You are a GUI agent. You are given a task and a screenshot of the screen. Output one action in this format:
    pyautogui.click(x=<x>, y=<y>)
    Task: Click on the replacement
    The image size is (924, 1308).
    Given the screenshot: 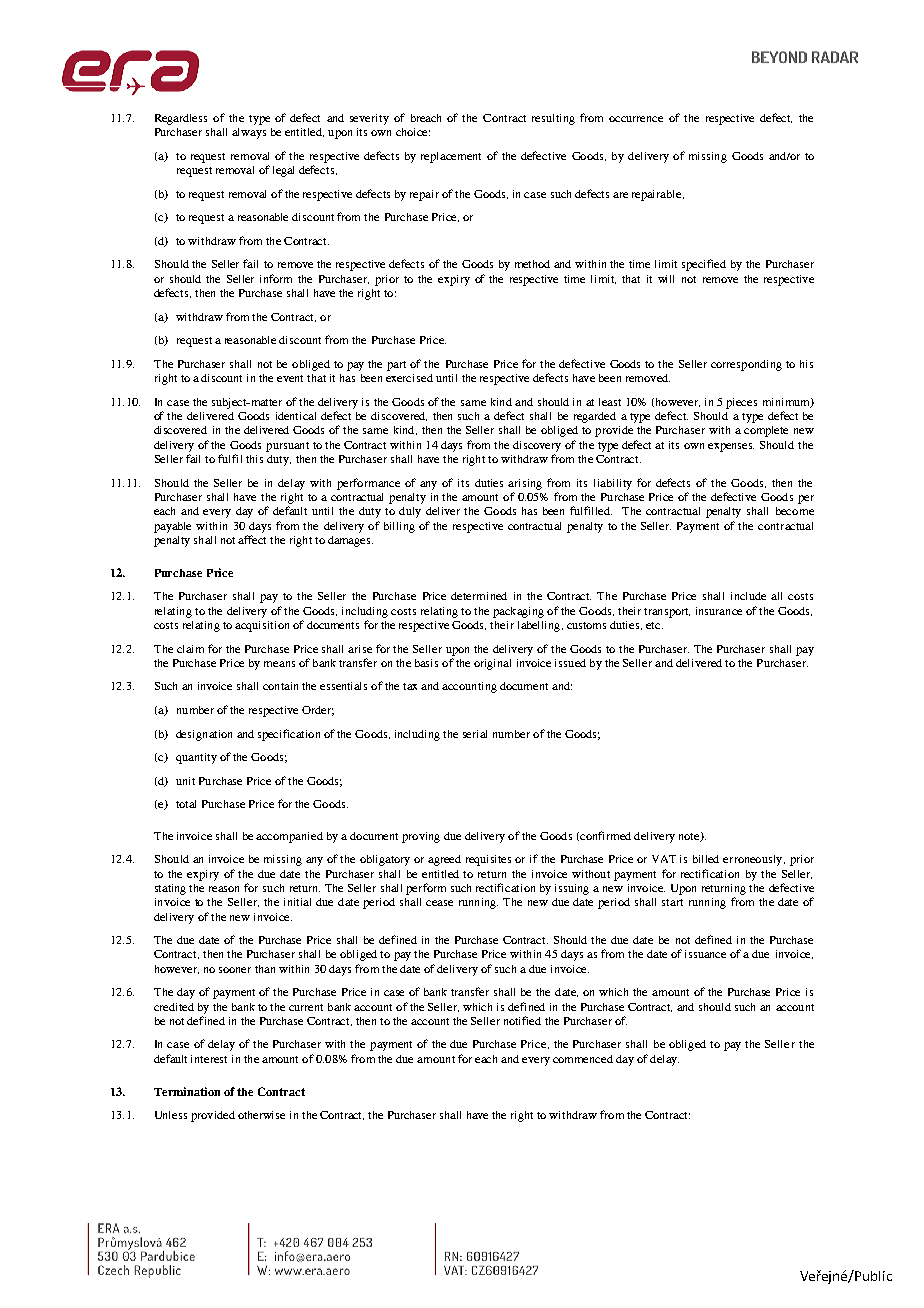 What is the action you would take?
    pyautogui.click(x=451, y=157)
